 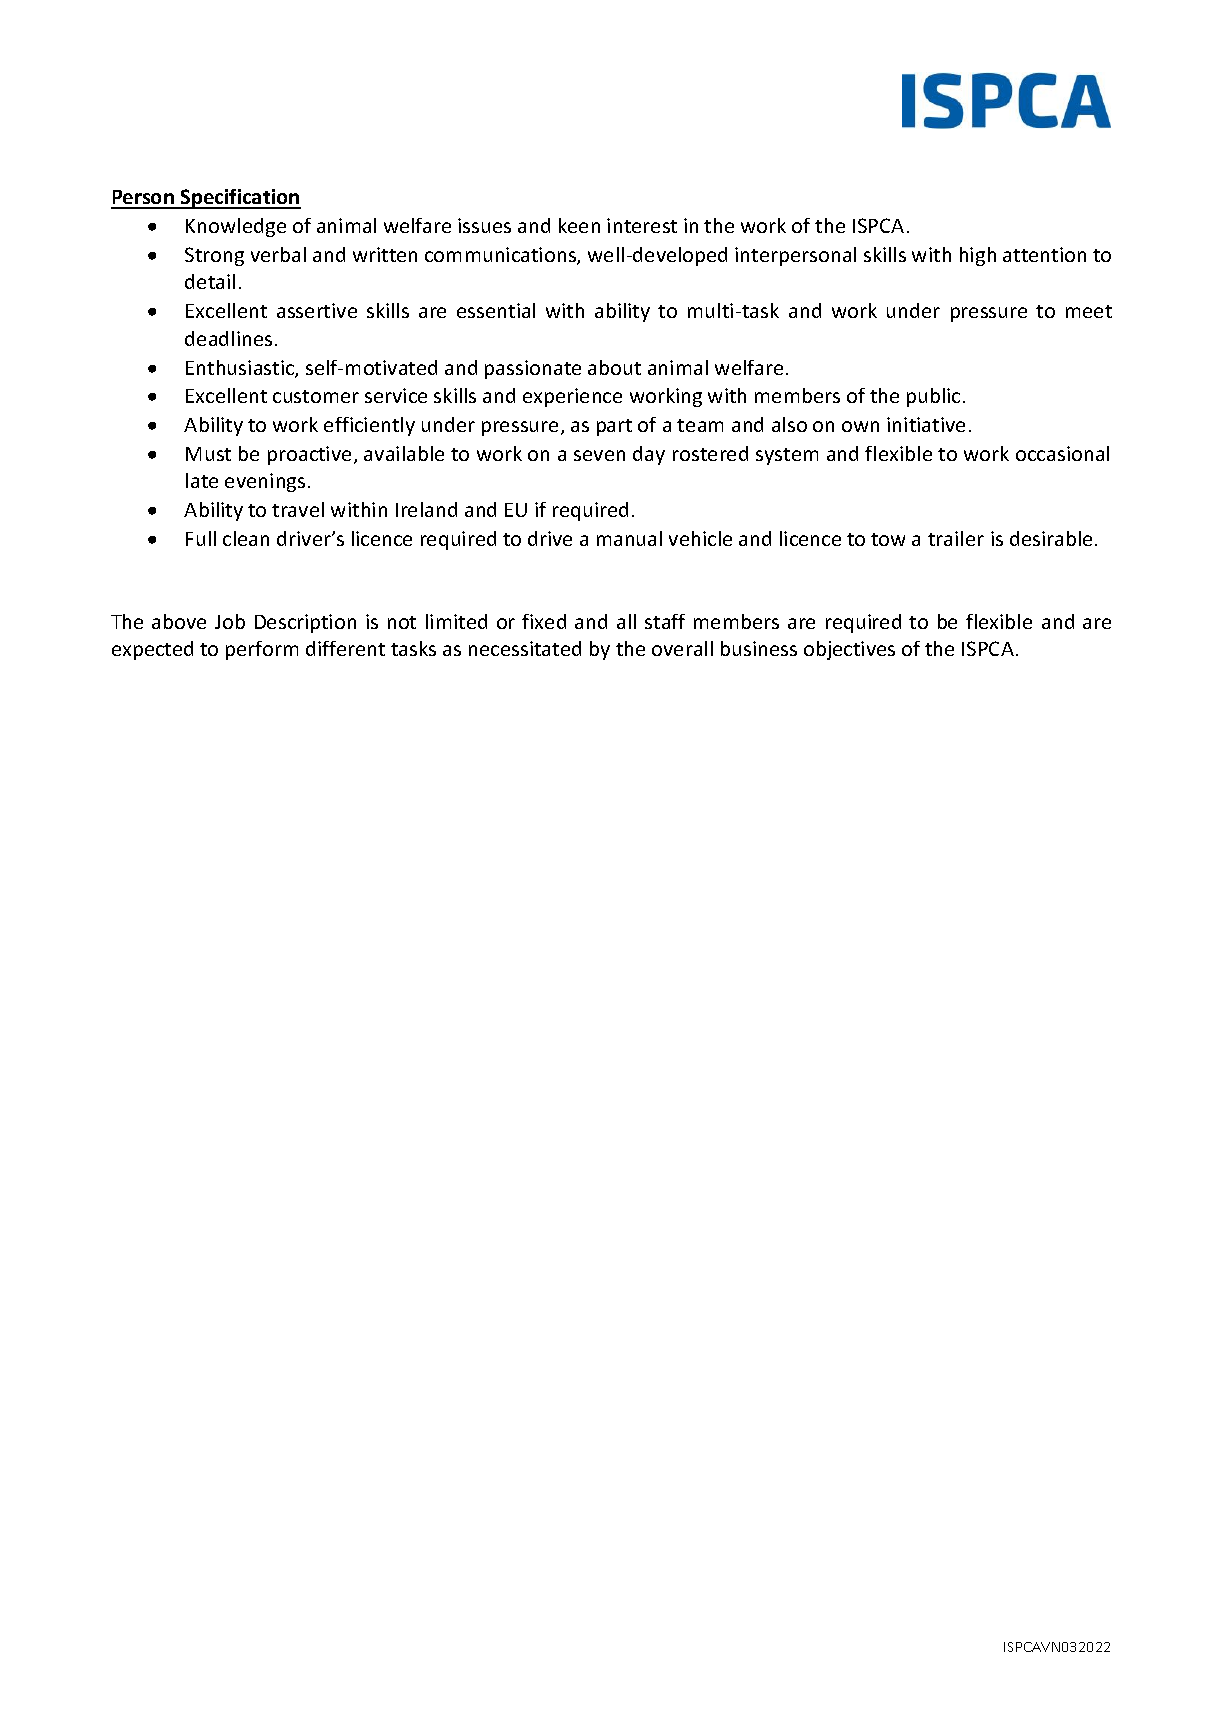 What do you see at coordinates (262, 650) in the screenshot?
I see `perform` at bounding box center [262, 650].
